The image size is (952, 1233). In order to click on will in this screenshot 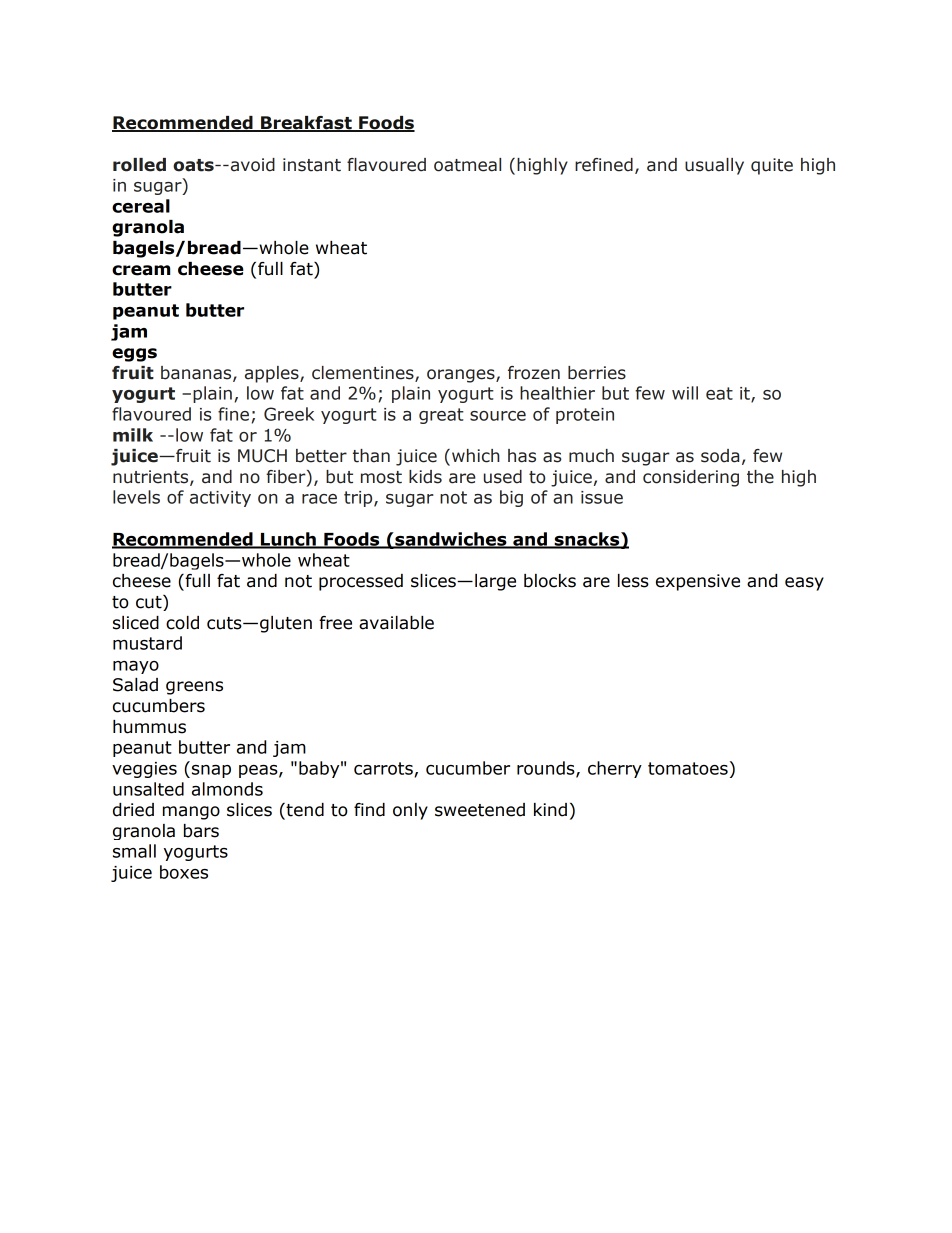, I will do `click(685, 393)`.
